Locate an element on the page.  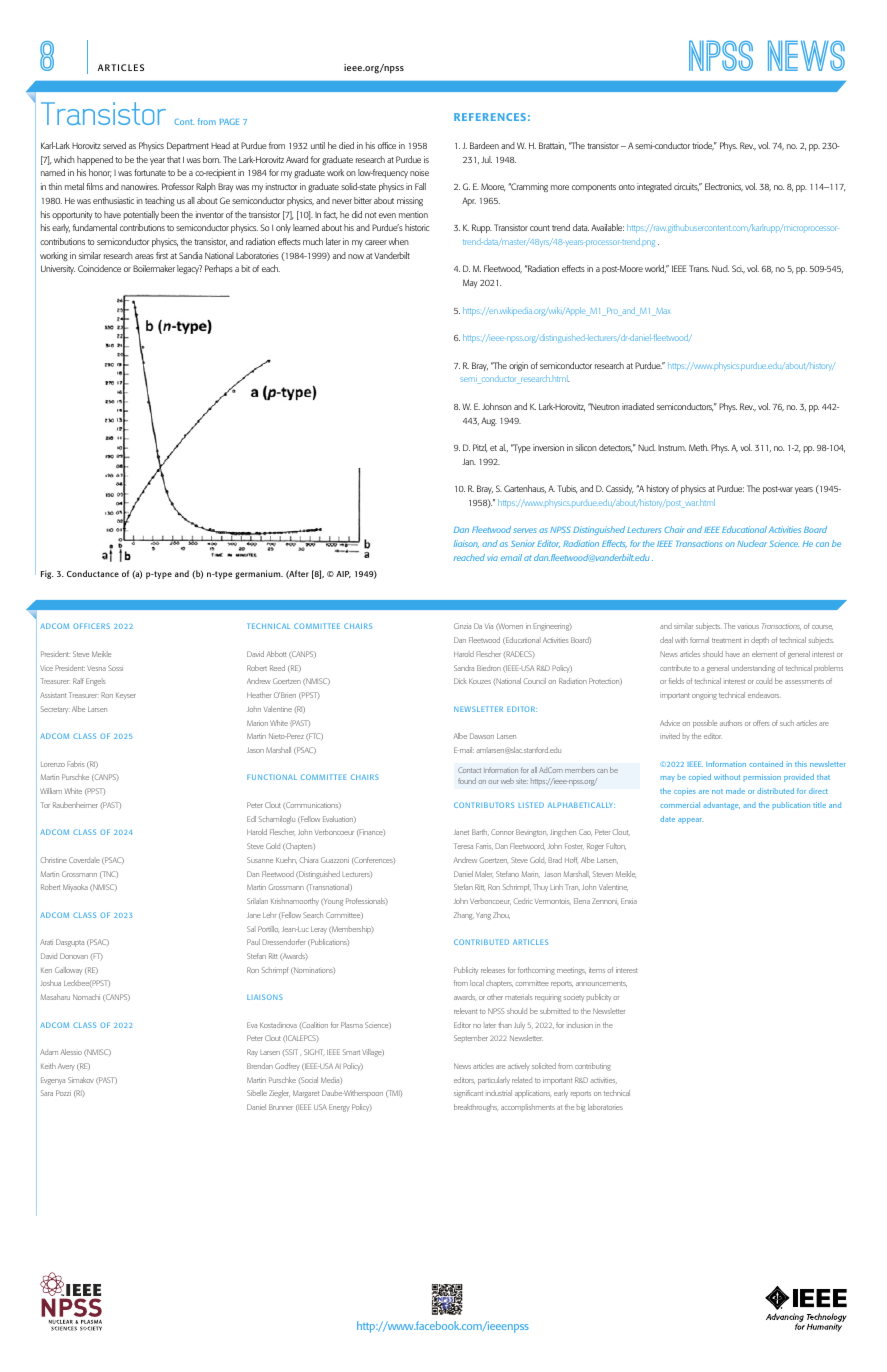
found is located at coordinates (467, 781).
